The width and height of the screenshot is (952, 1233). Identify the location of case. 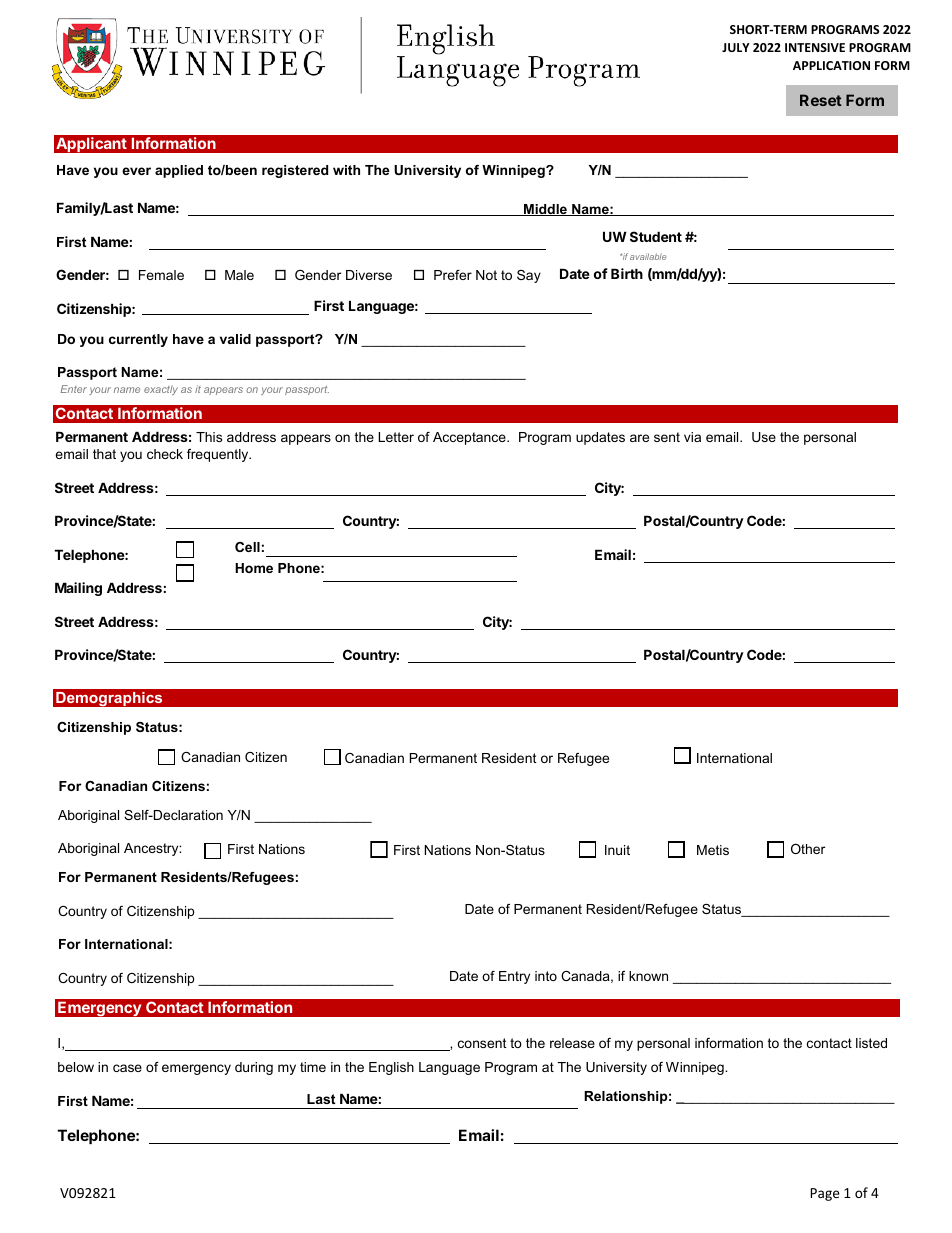
(127, 1068).
